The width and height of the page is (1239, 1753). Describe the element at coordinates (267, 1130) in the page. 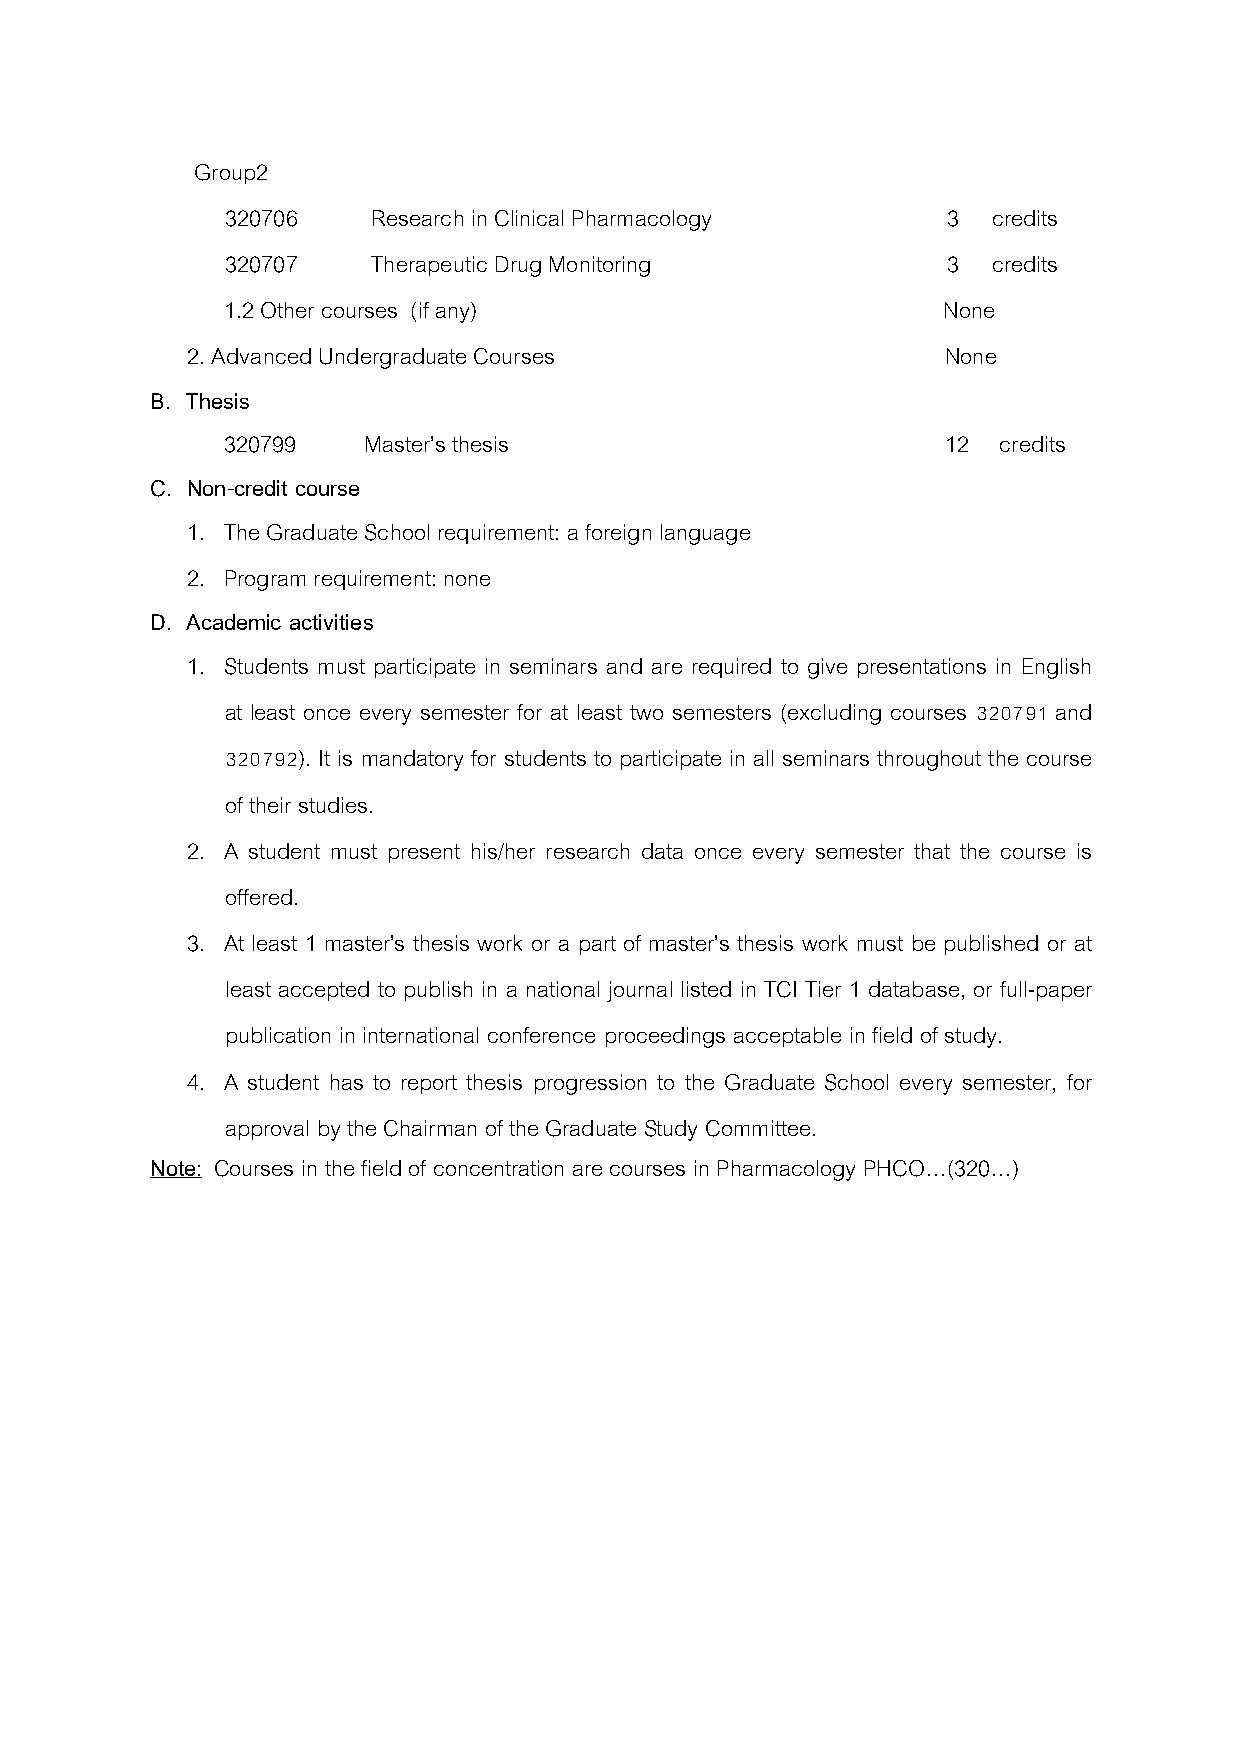

I see `approval` at that location.
